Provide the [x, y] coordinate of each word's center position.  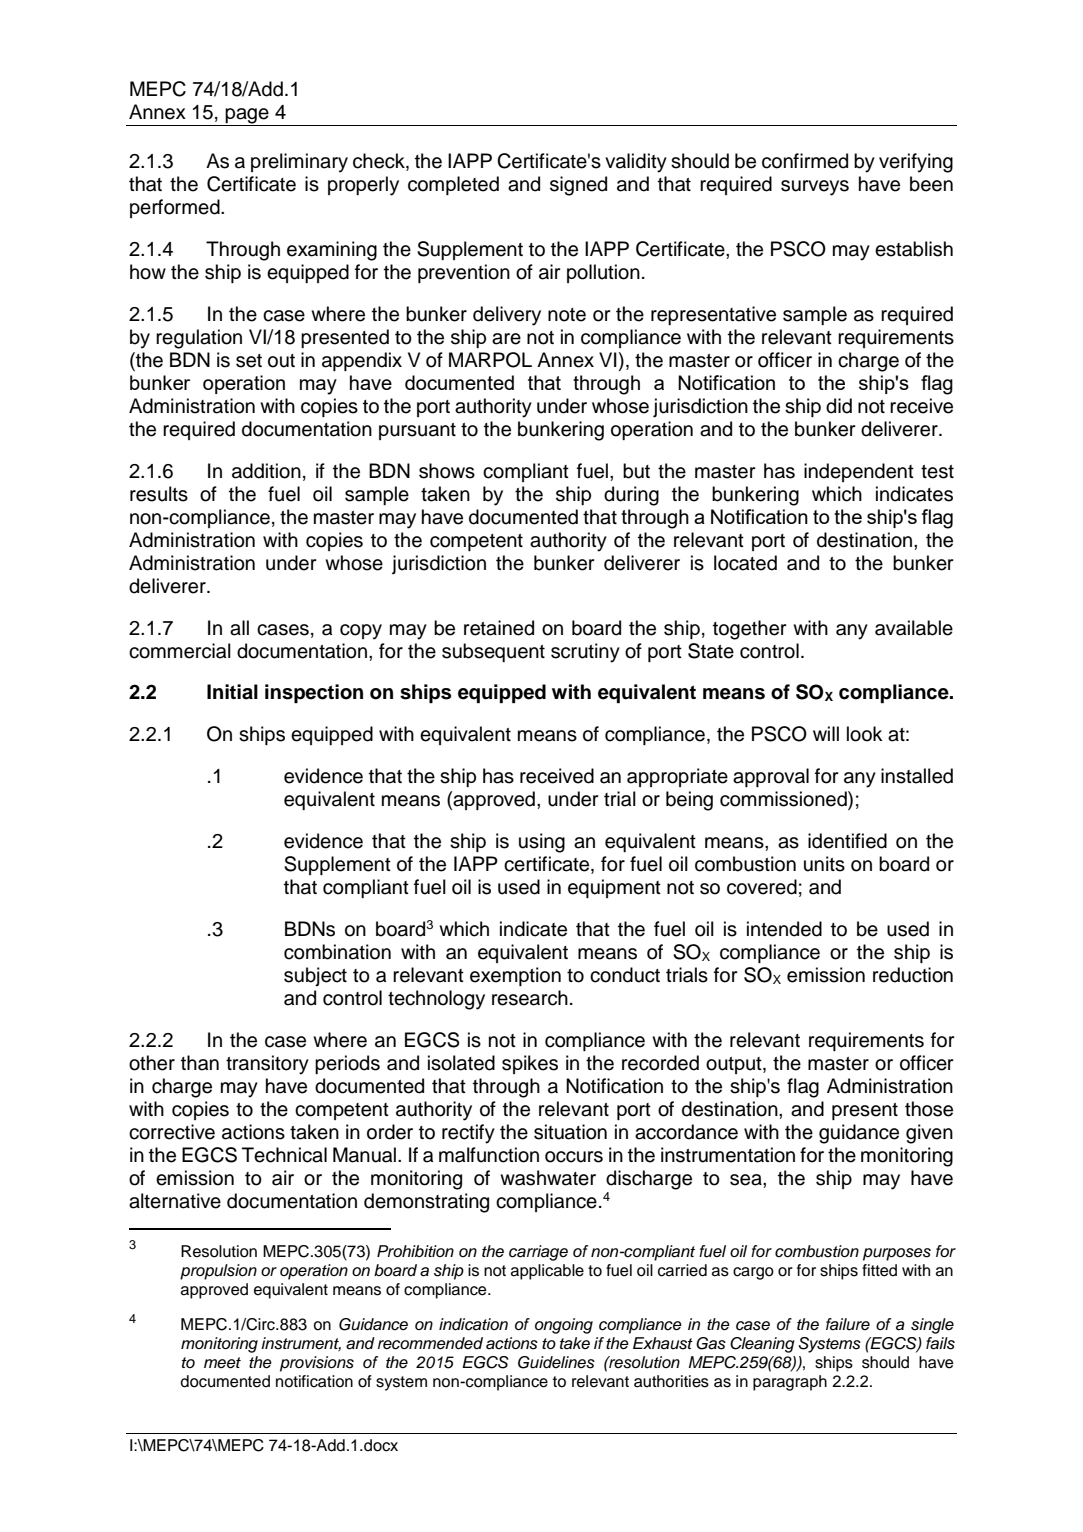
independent [859, 472]
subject [315, 977]
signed [578, 186]
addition [266, 471]
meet [222, 1363]
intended [784, 929]
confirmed [805, 161]
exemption [515, 976]
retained [499, 628]
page [247, 117]
